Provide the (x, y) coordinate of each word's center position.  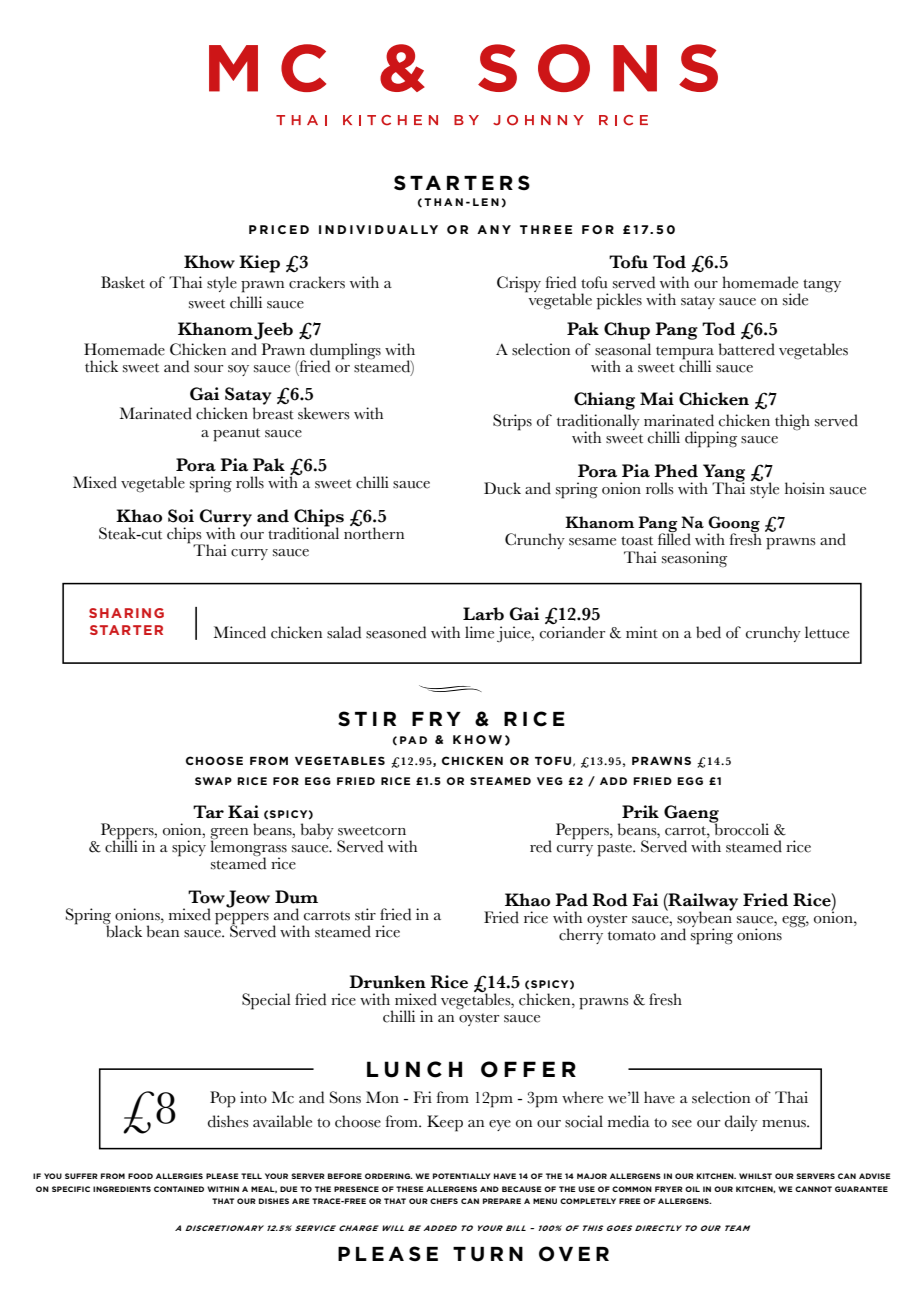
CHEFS (444, 1201)
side (795, 299)
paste (615, 850)
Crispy (519, 284)
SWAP (213, 781)
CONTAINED (179, 1189)
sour (208, 369)
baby (317, 831)
